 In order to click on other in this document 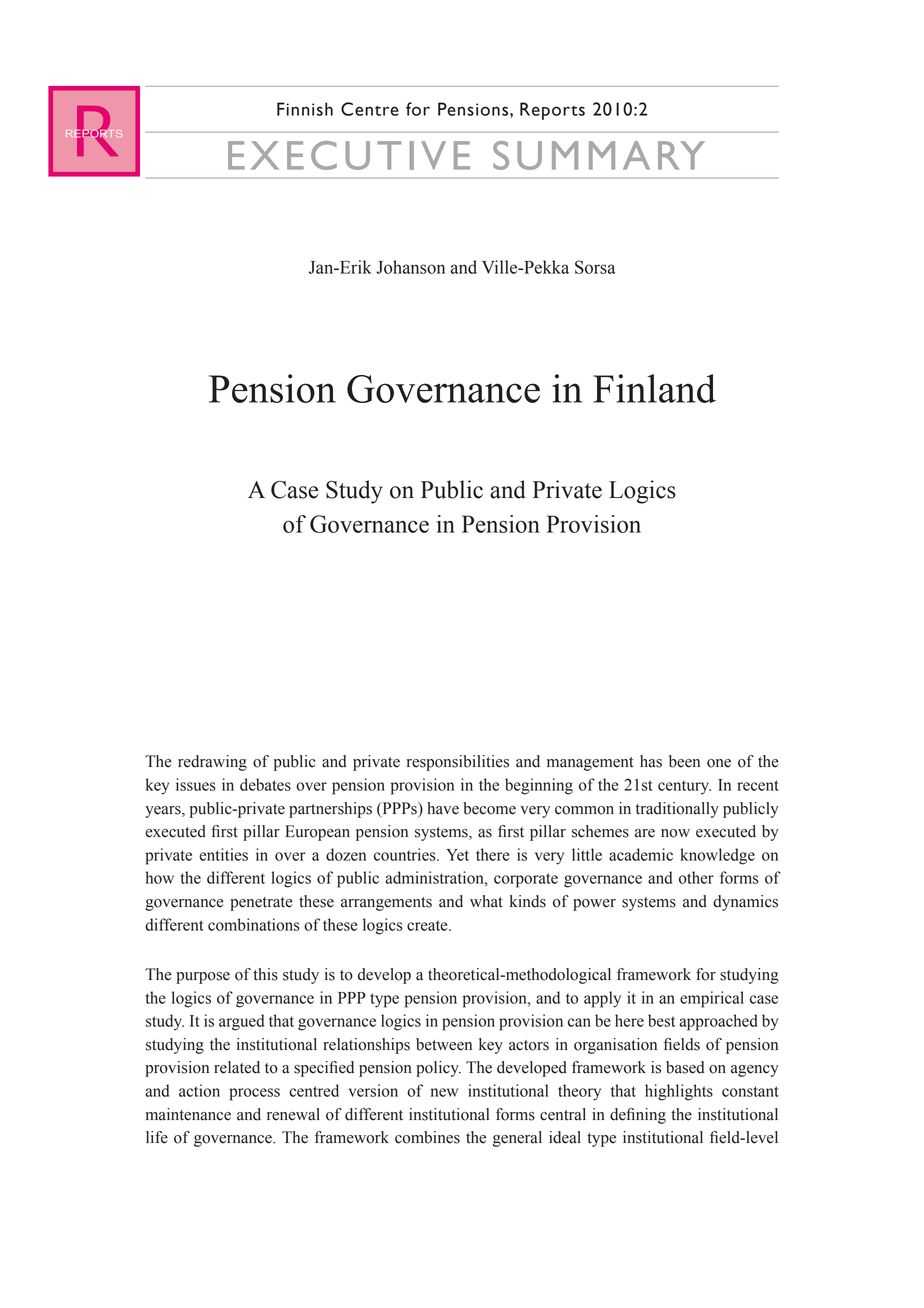, I will do `click(696, 877)`.
